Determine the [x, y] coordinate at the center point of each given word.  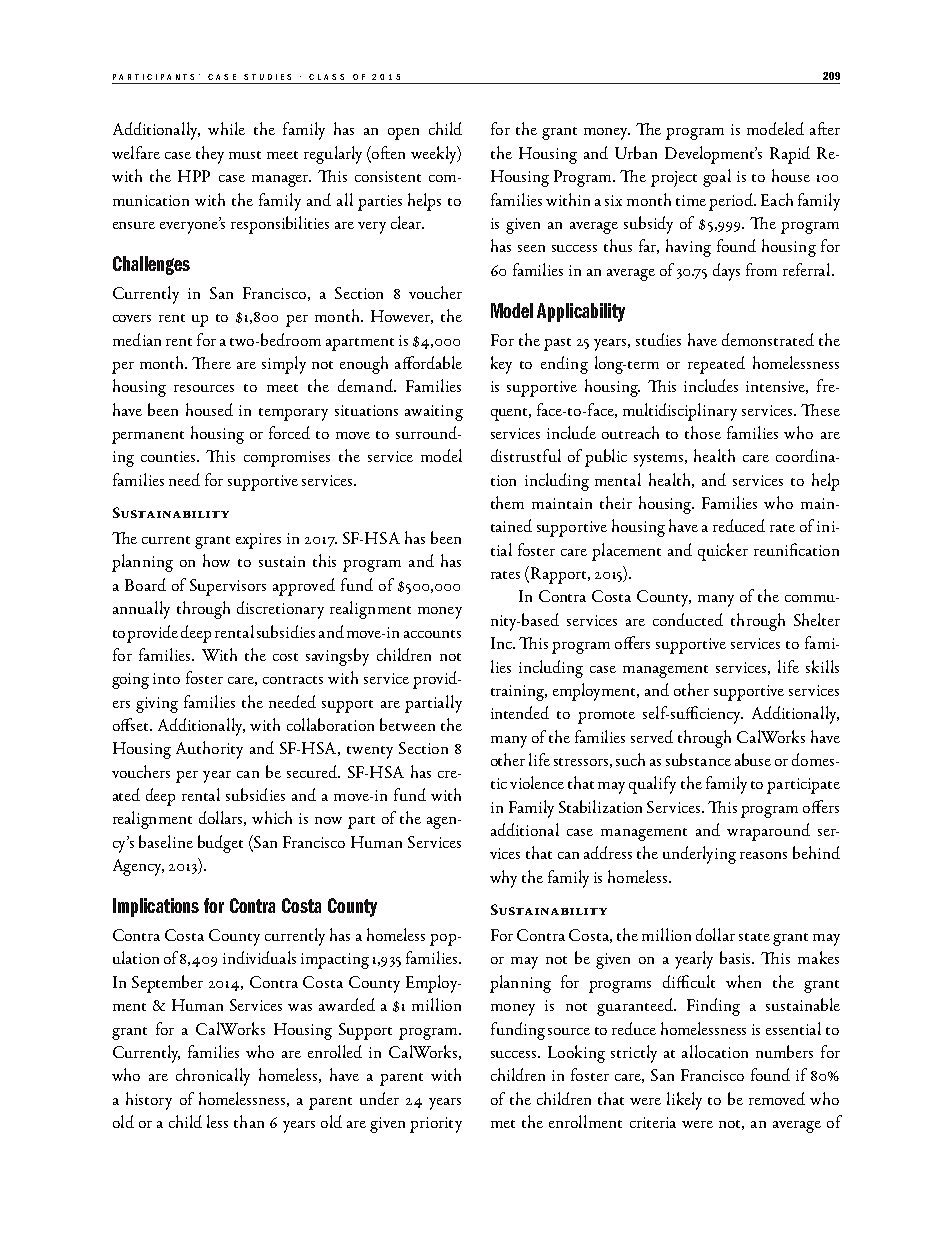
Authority [209, 750]
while [226, 128]
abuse [753, 759]
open [403, 134]
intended [520, 712]
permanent [148, 437]
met [503, 1124]
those [703, 432]
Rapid [790, 155]
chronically [213, 1077]
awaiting [434, 413]
